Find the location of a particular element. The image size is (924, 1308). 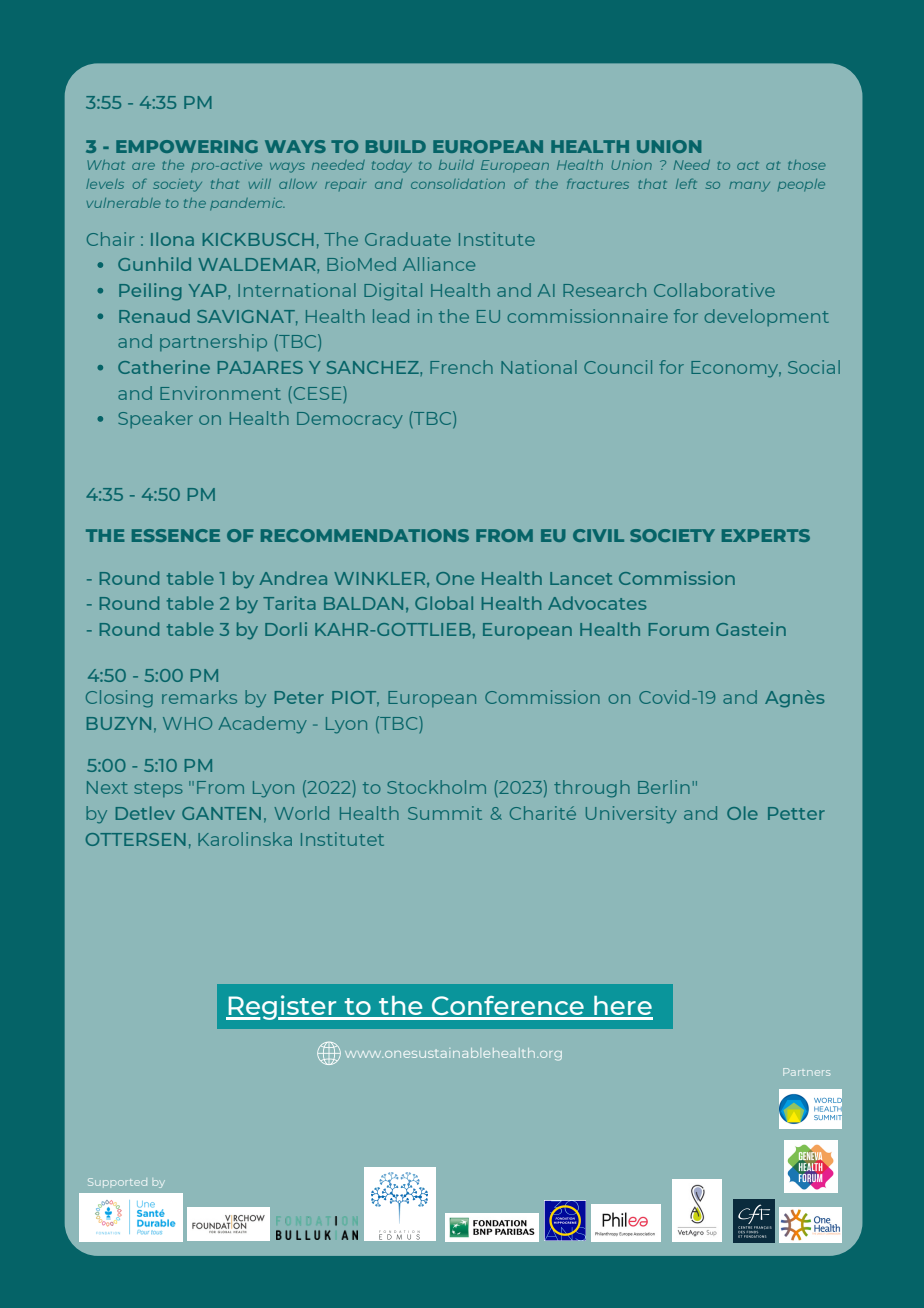

Global is located at coordinates (444, 603).
